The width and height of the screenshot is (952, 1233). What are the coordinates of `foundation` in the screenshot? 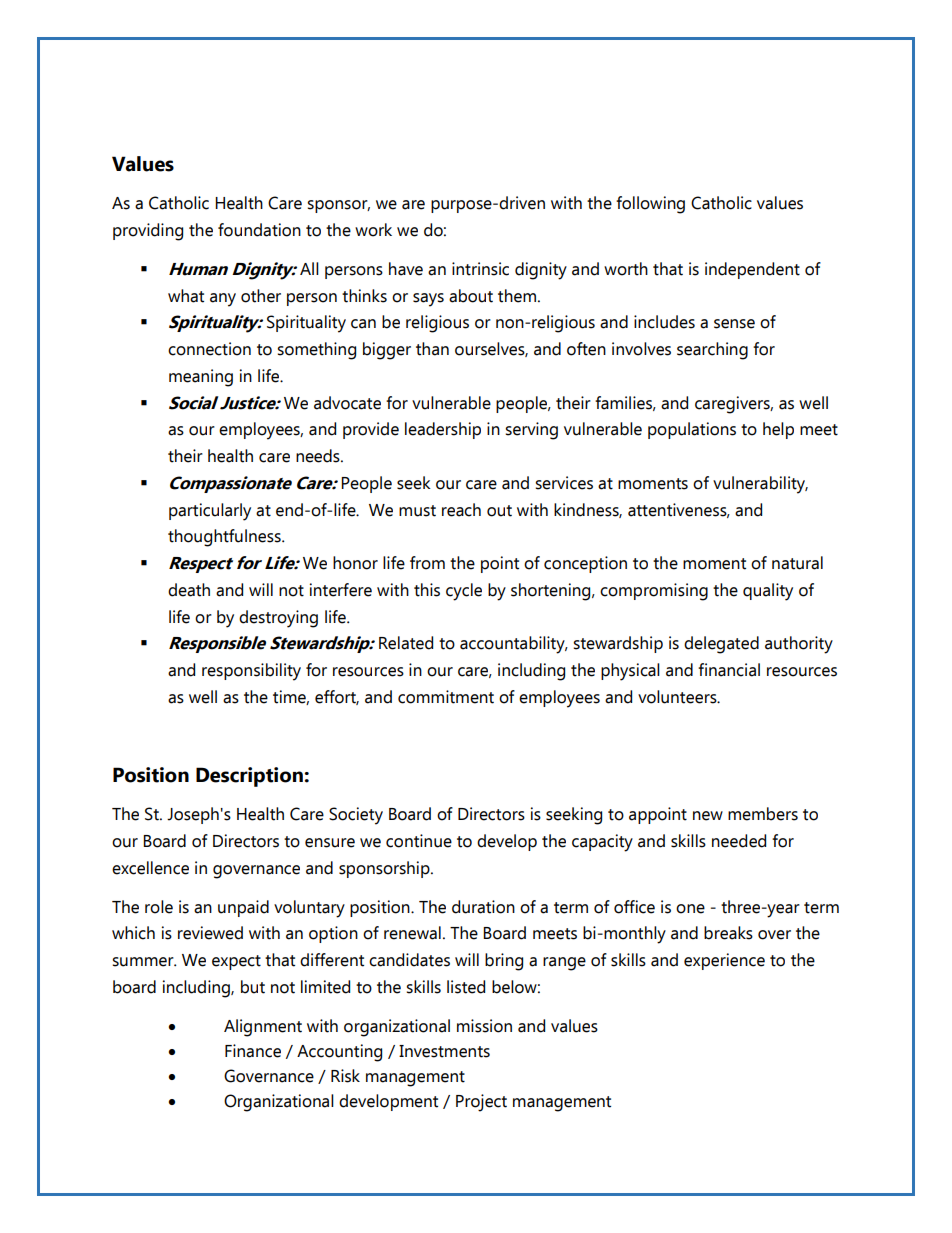 It's located at (259, 230).
